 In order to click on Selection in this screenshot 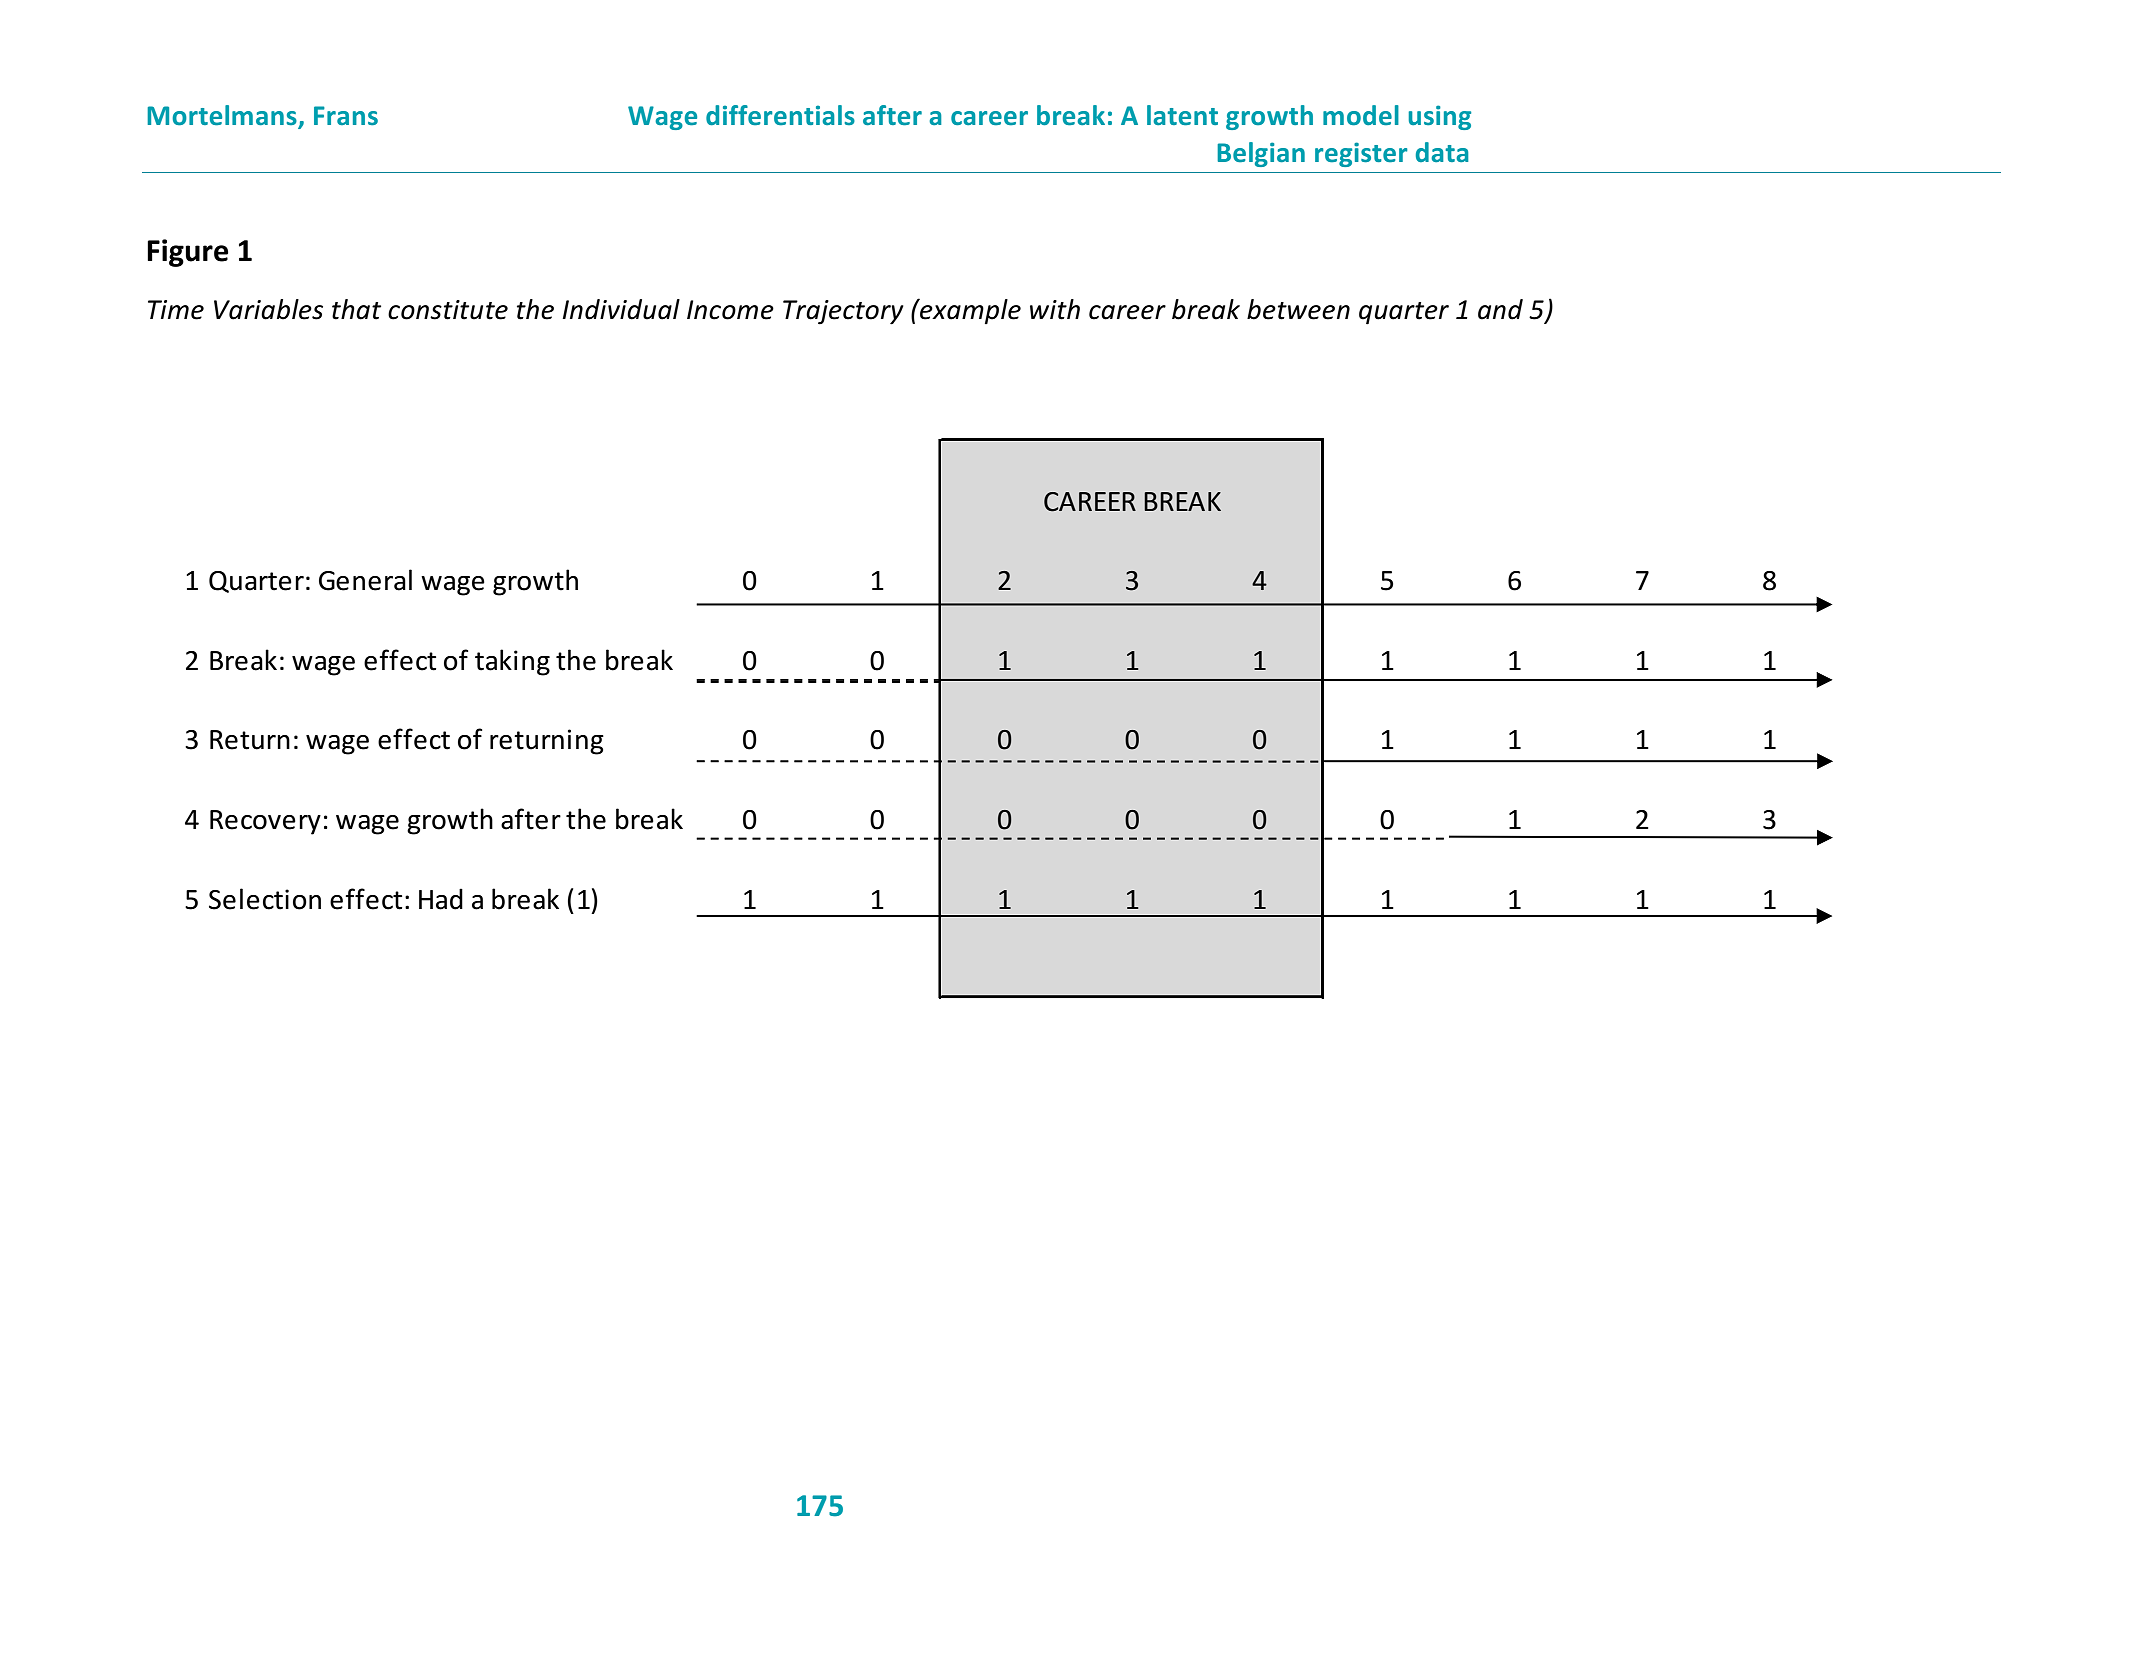, I will do `click(265, 899)`.
